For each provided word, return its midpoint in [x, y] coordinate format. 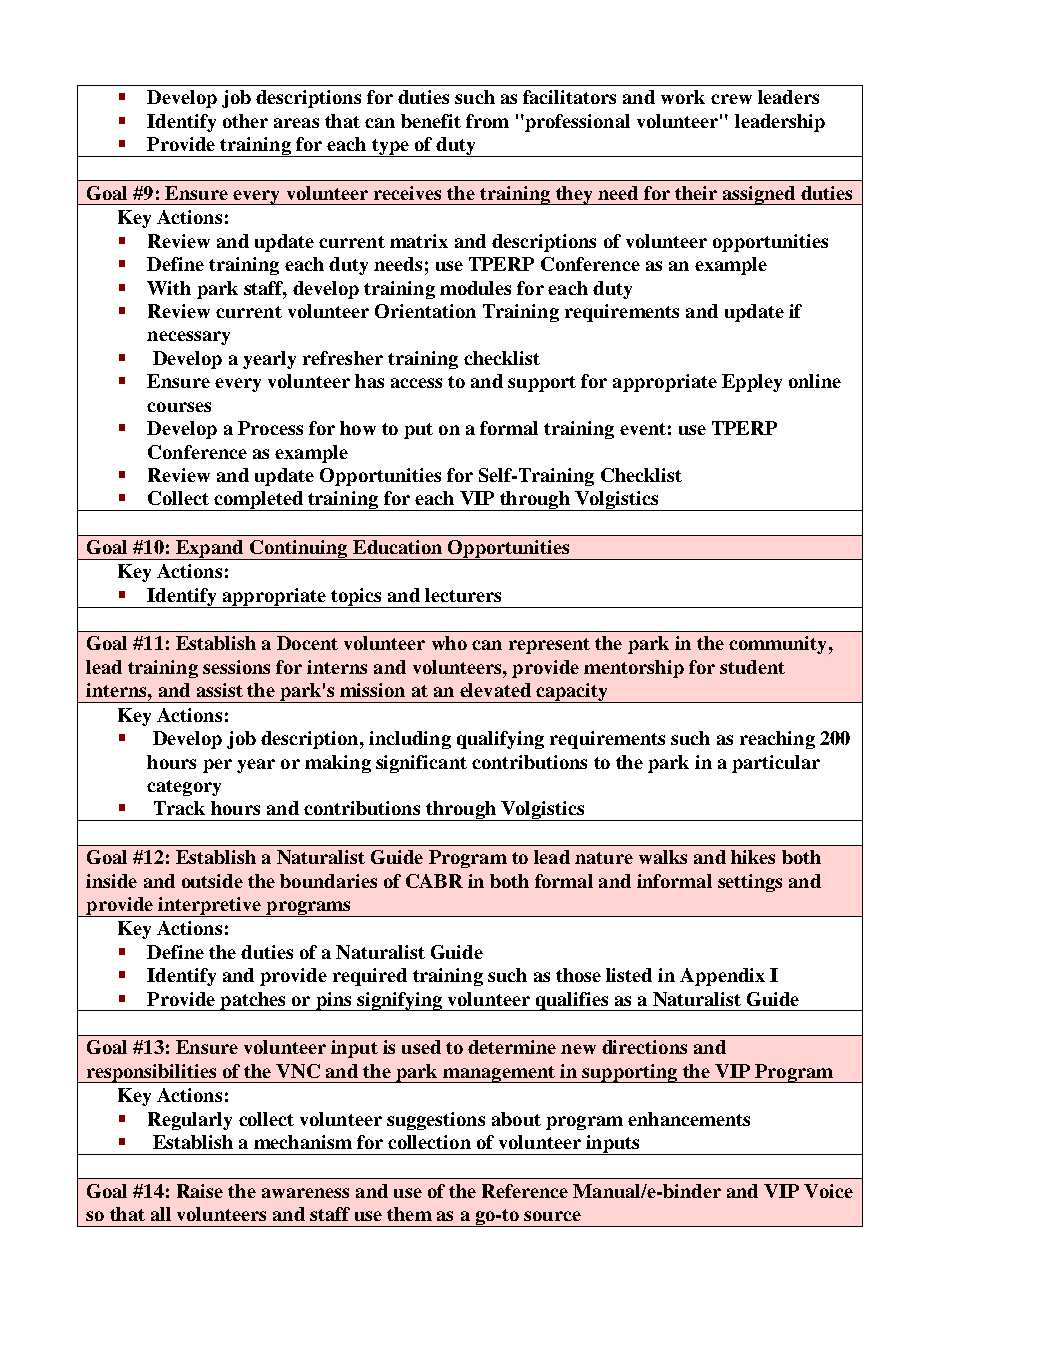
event [643, 429]
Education [397, 547]
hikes [753, 857]
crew [731, 99]
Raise [200, 1191]
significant [421, 764]
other [245, 121]
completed [258, 501]
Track [179, 808]
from [487, 121]
